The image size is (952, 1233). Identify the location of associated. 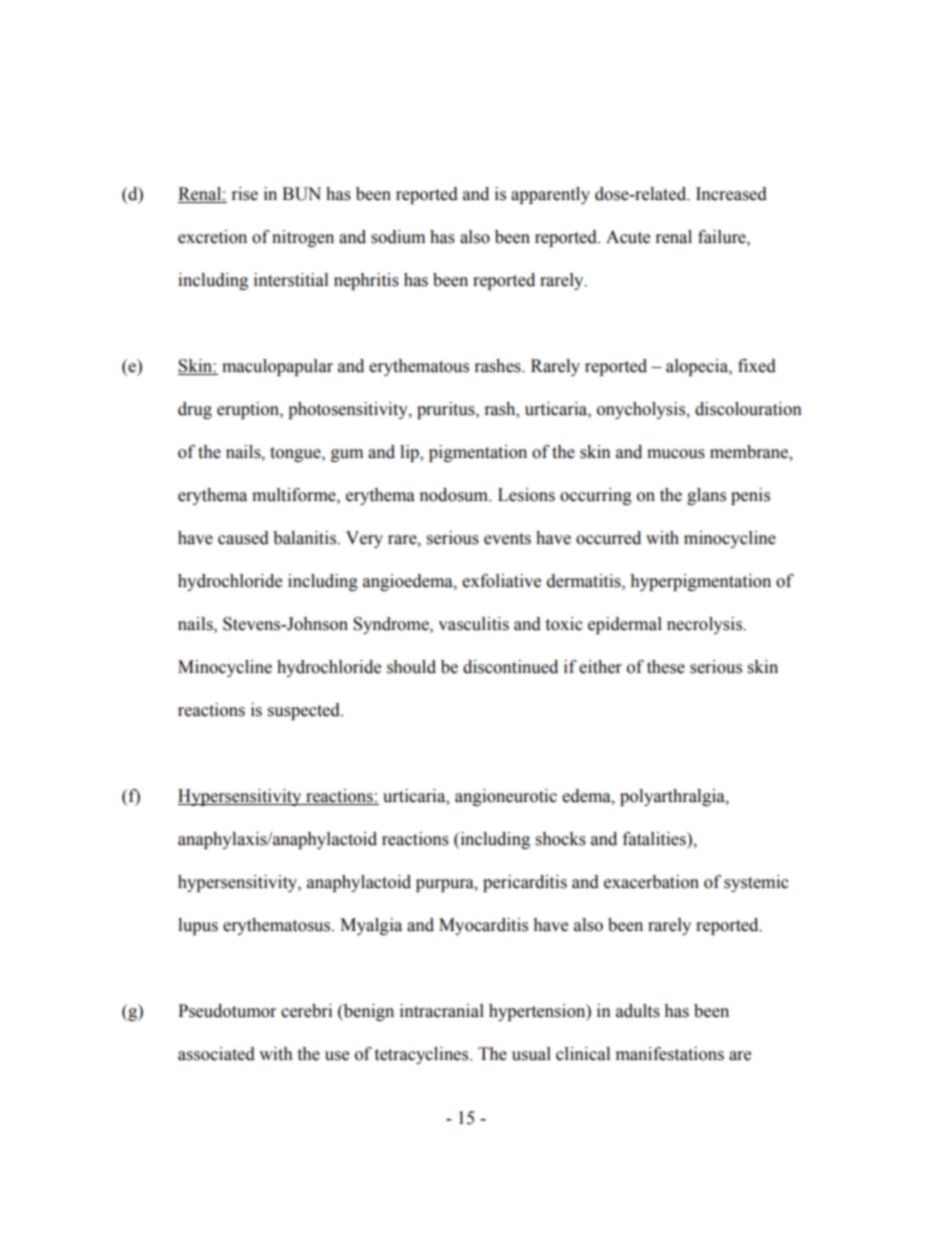
(216, 1054).
